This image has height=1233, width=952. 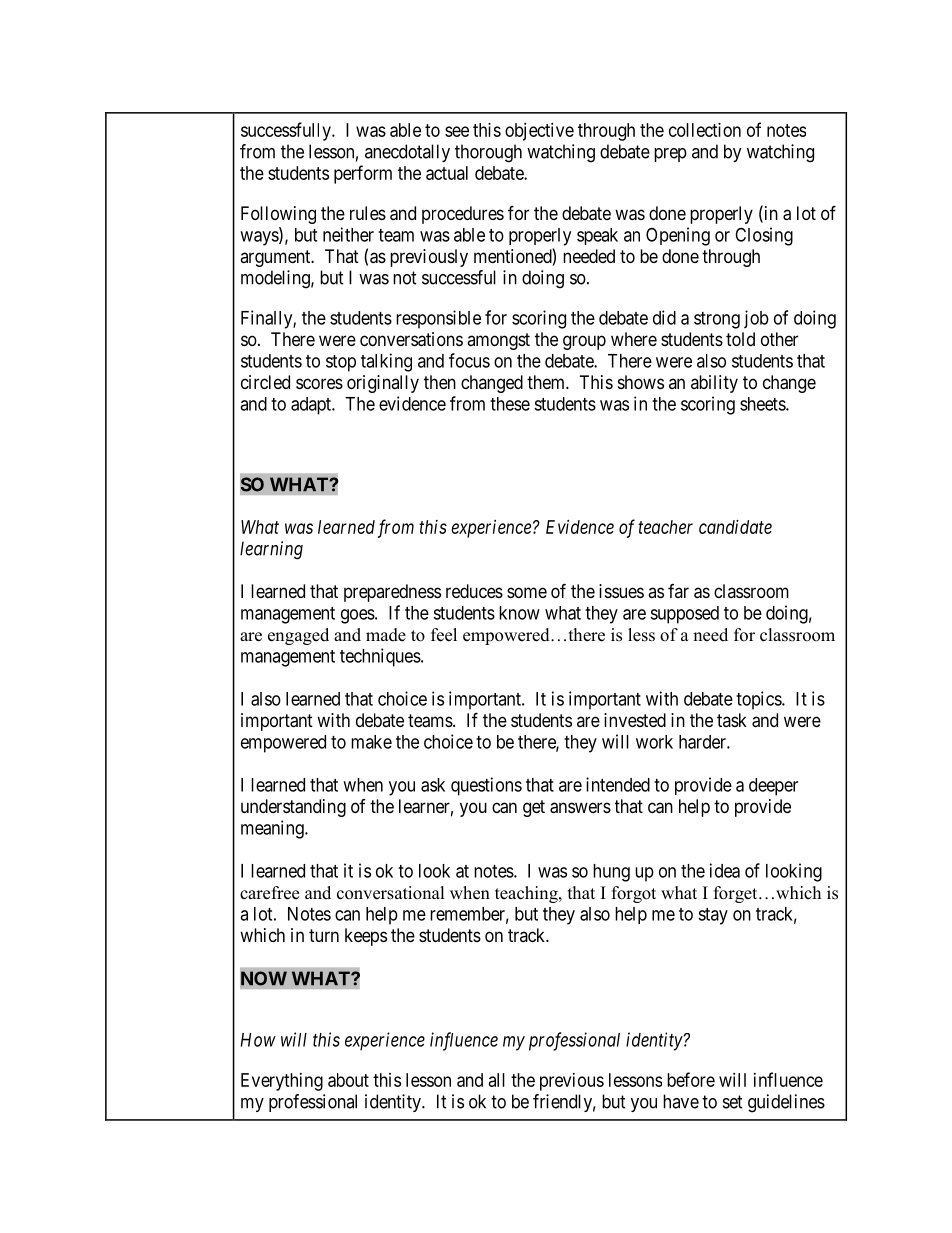 I want to click on about, so click(x=348, y=1080).
